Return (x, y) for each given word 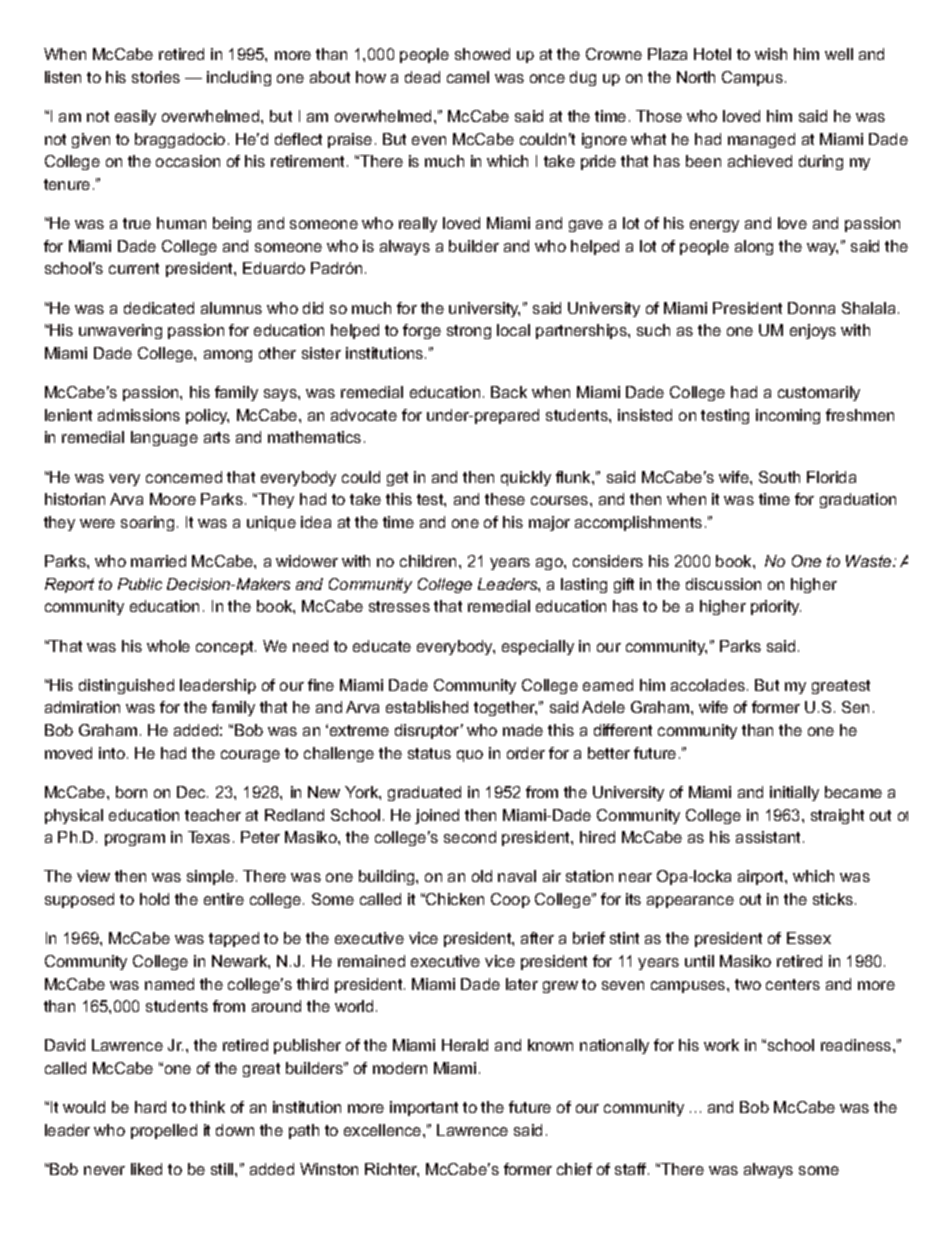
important (424, 1108)
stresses (399, 606)
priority (776, 607)
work (721, 1045)
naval (517, 876)
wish (771, 54)
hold (154, 899)
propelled (164, 1131)
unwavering (120, 331)
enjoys (813, 331)
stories (156, 77)
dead (422, 77)
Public (140, 584)
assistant (770, 837)
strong (469, 332)
